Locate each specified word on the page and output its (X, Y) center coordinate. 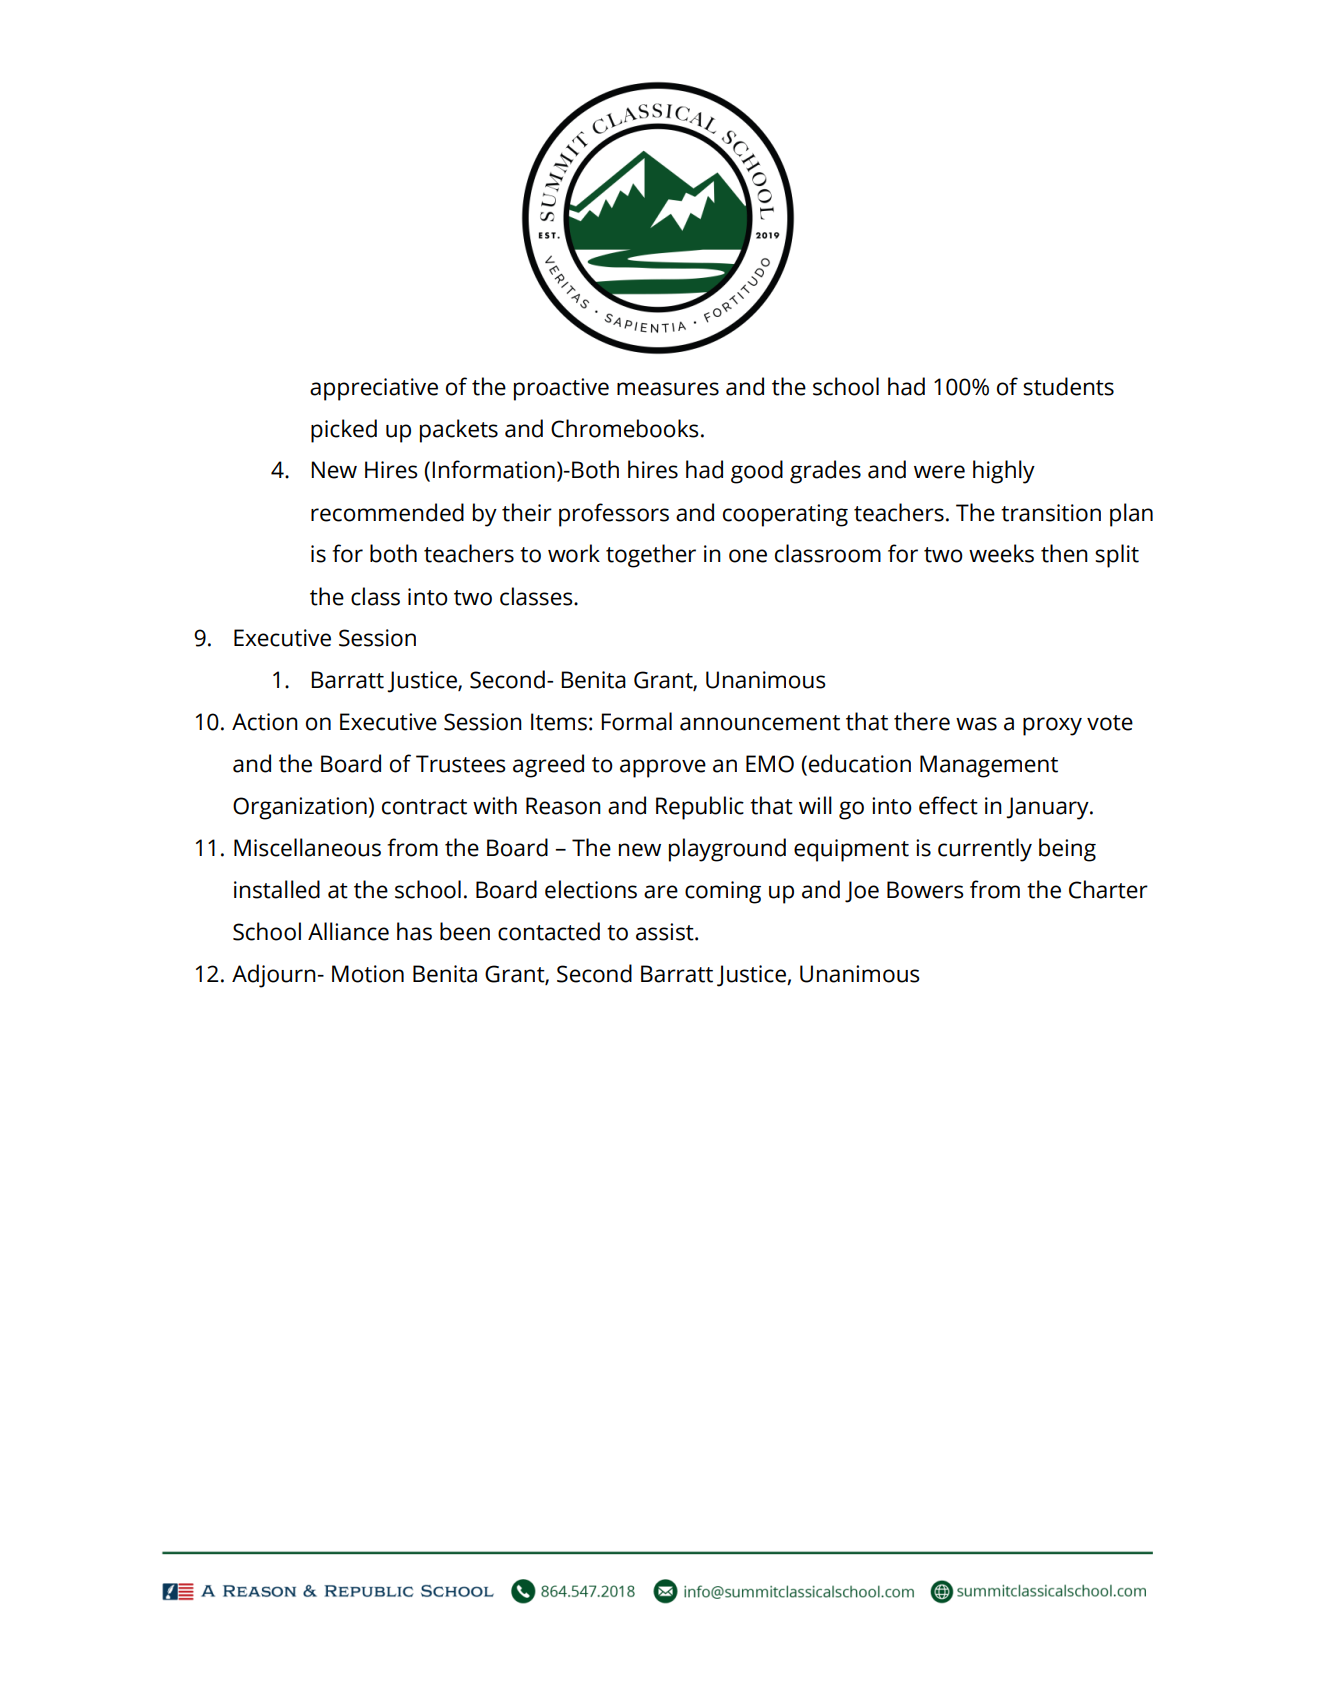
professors (614, 515)
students (1068, 386)
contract (424, 807)
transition (1051, 513)
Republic (700, 808)
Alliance (348, 931)
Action (265, 722)
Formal (636, 721)
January (1048, 808)
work (574, 553)
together (651, 556)
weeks (1001, 553)
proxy (1052, 726)
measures (668, 389)
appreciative (374, 389)
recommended (387, 512)
